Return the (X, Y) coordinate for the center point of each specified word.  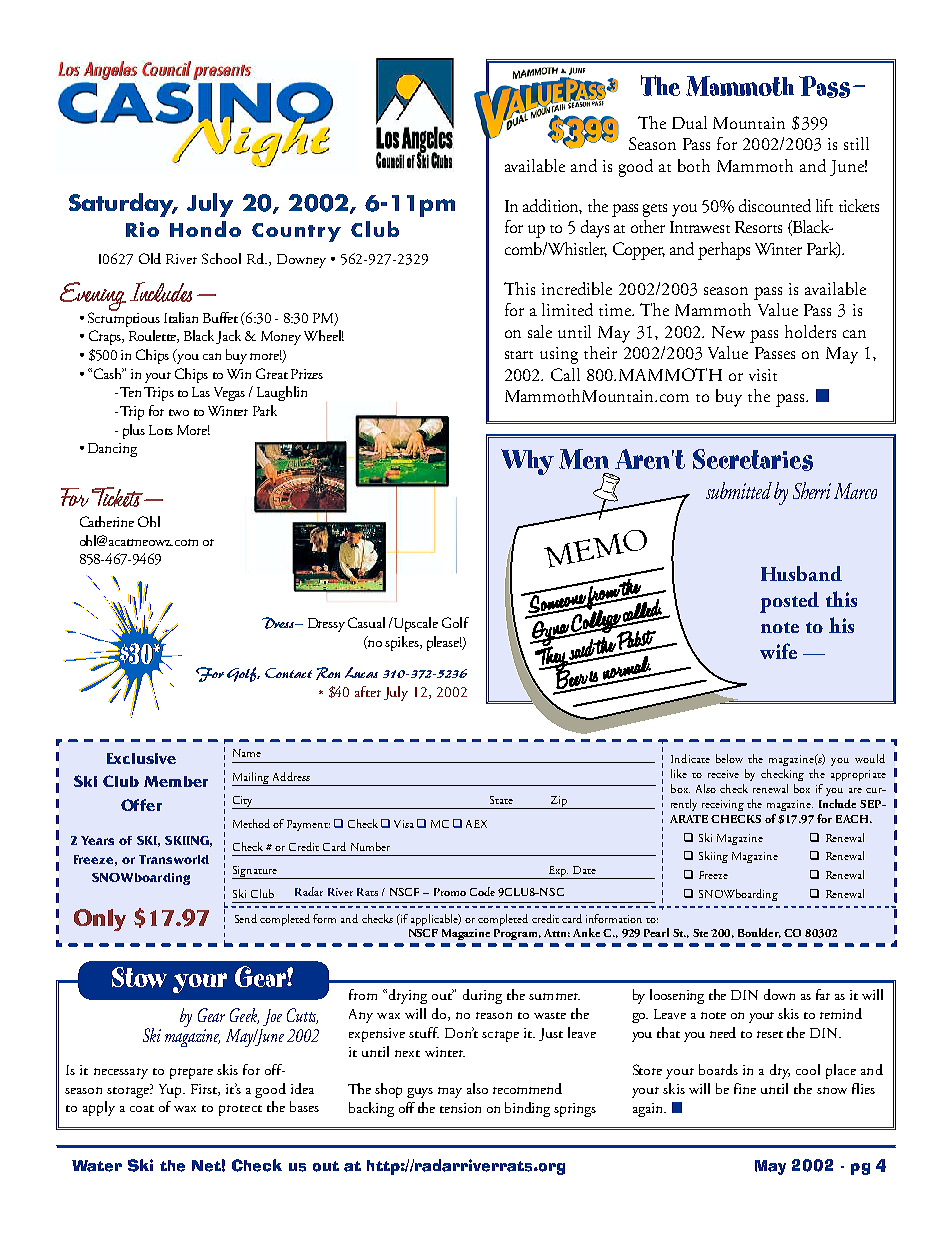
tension (460, 1108)
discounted (775, 205)
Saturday (123, 205)
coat (142, 1108)
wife (778, 651)
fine (745, 1088)
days (595, 229)
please (444, 643)
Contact (288, 673)
